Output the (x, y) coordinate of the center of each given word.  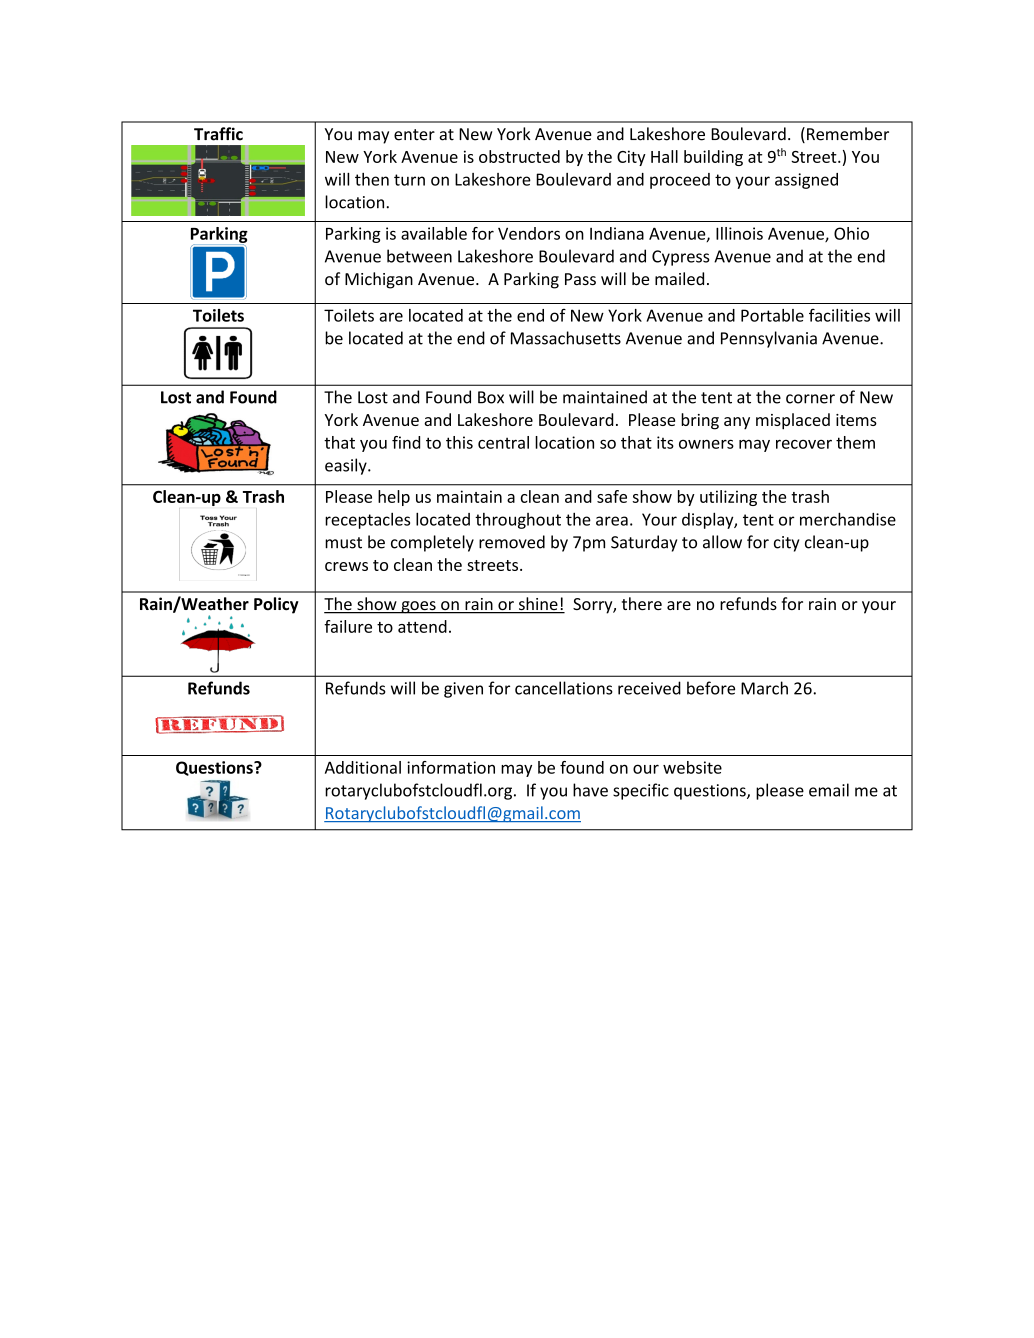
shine (538, 605)
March (764, 688)
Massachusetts (566, 338)
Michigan (379, 280)
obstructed (519, 156)
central (503, 442)
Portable (772, 315)
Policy (276, 605)
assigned (806, 181)
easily (347, 466)
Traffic (218, 134)
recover (804, 444)
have (590, 790)
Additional (363, 767)
